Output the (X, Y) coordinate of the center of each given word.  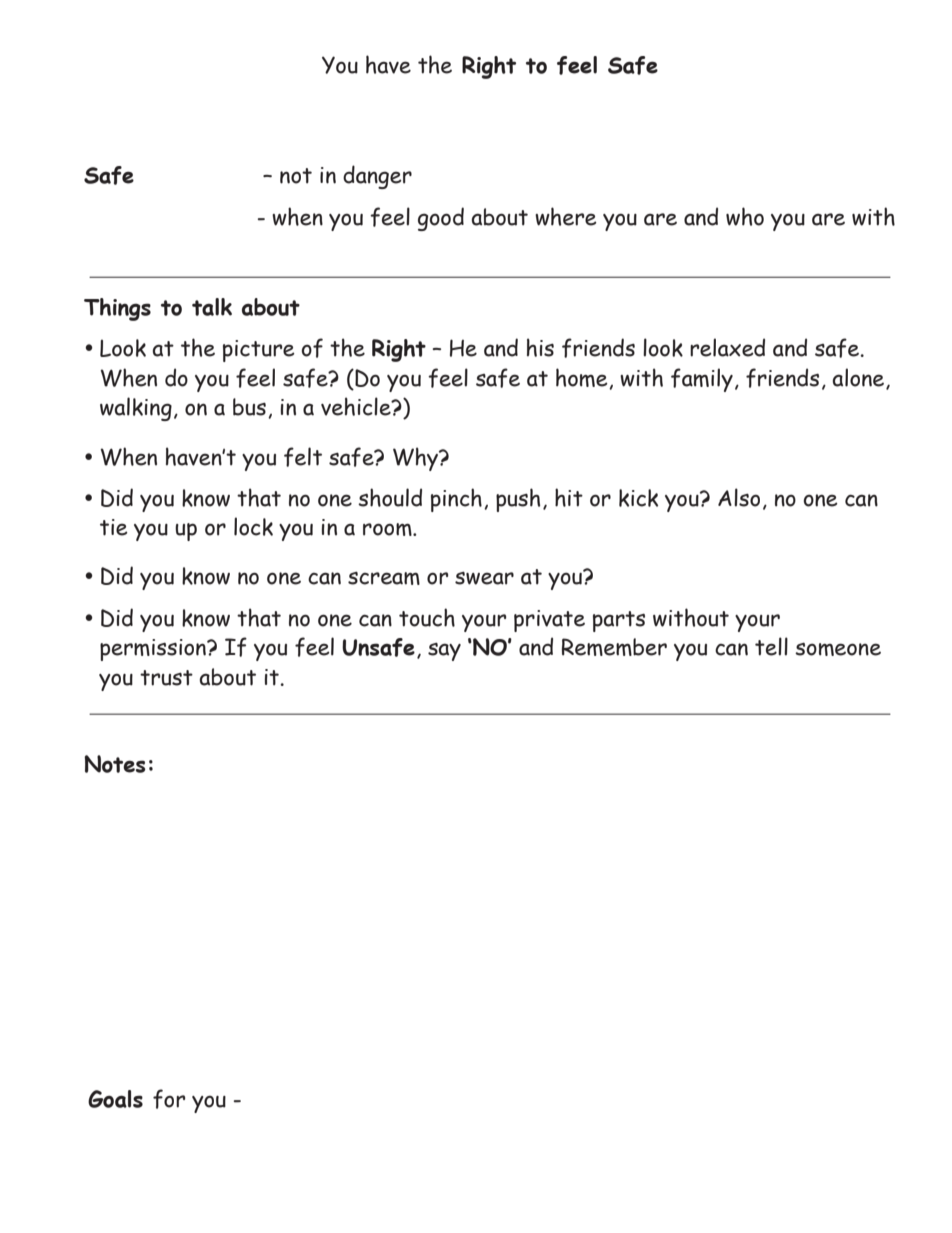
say (444, 652)
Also (739, 497)
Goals (115, 1099)
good (441, 219)
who (745, 216)
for (169, 1099)
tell (771, 646)
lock (253, 526)
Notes (115, 764)
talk (212, 307)
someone (838, 649)
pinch (456, 500)
